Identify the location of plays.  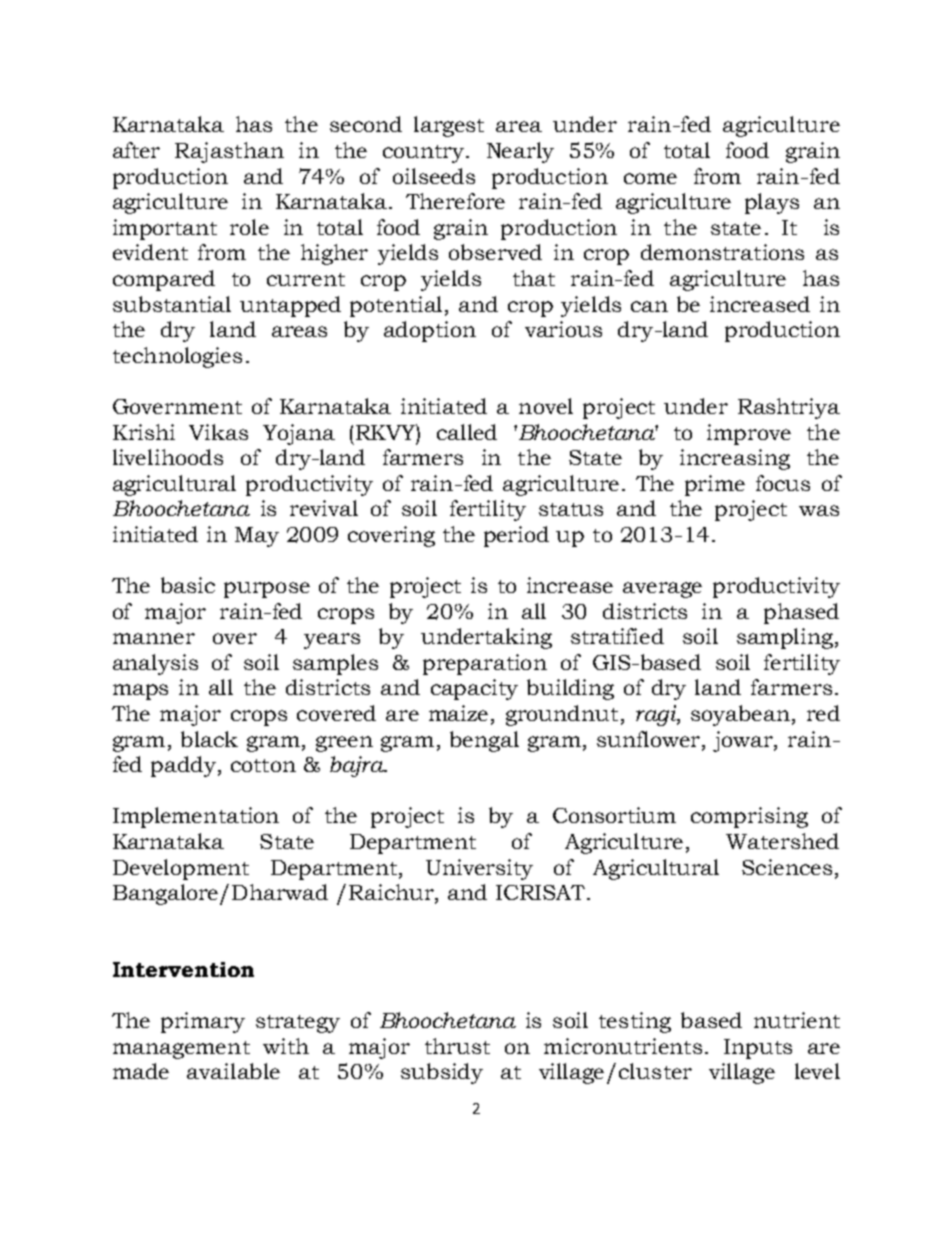
(772, 203).
